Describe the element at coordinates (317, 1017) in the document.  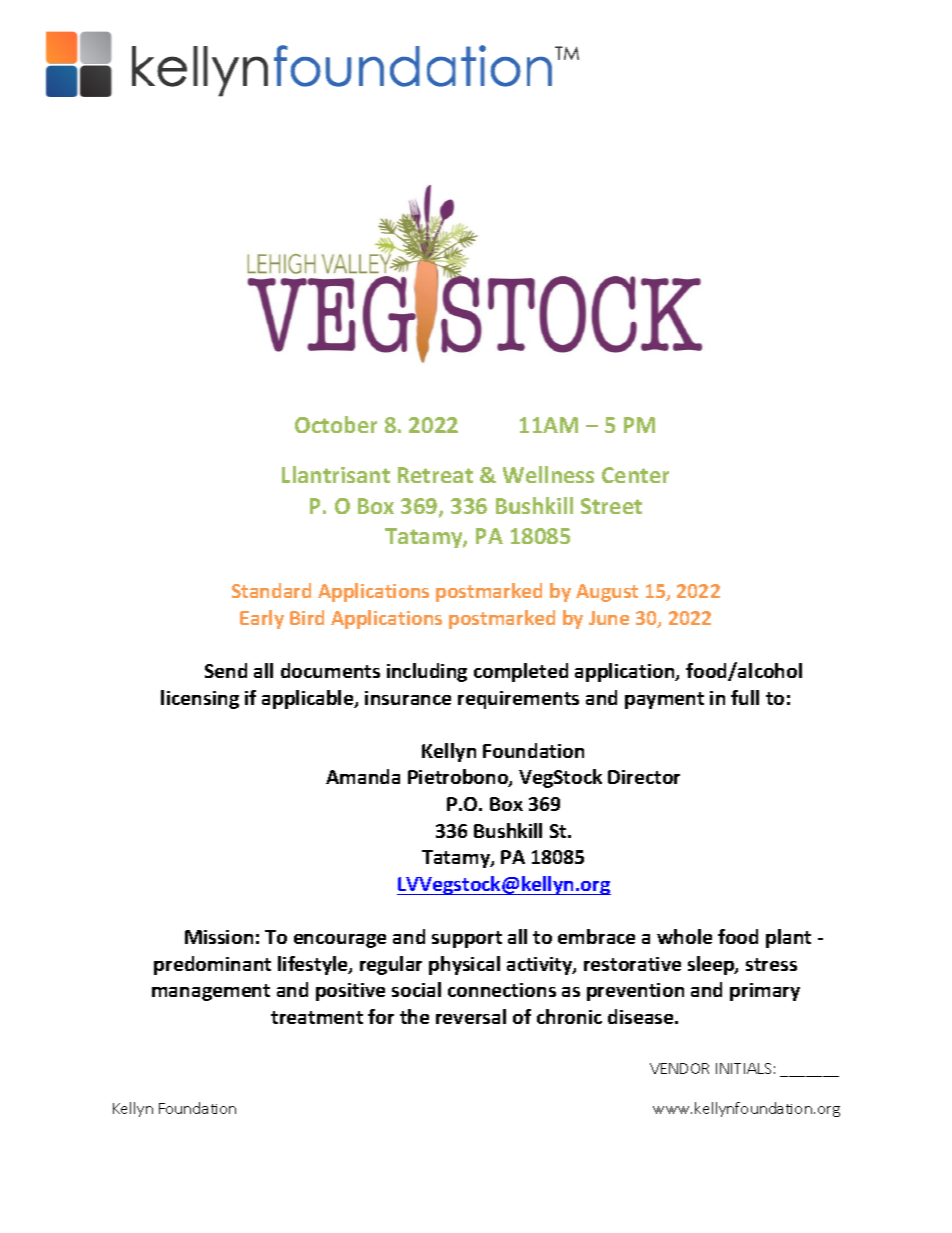
I see `treatment` at that location.
